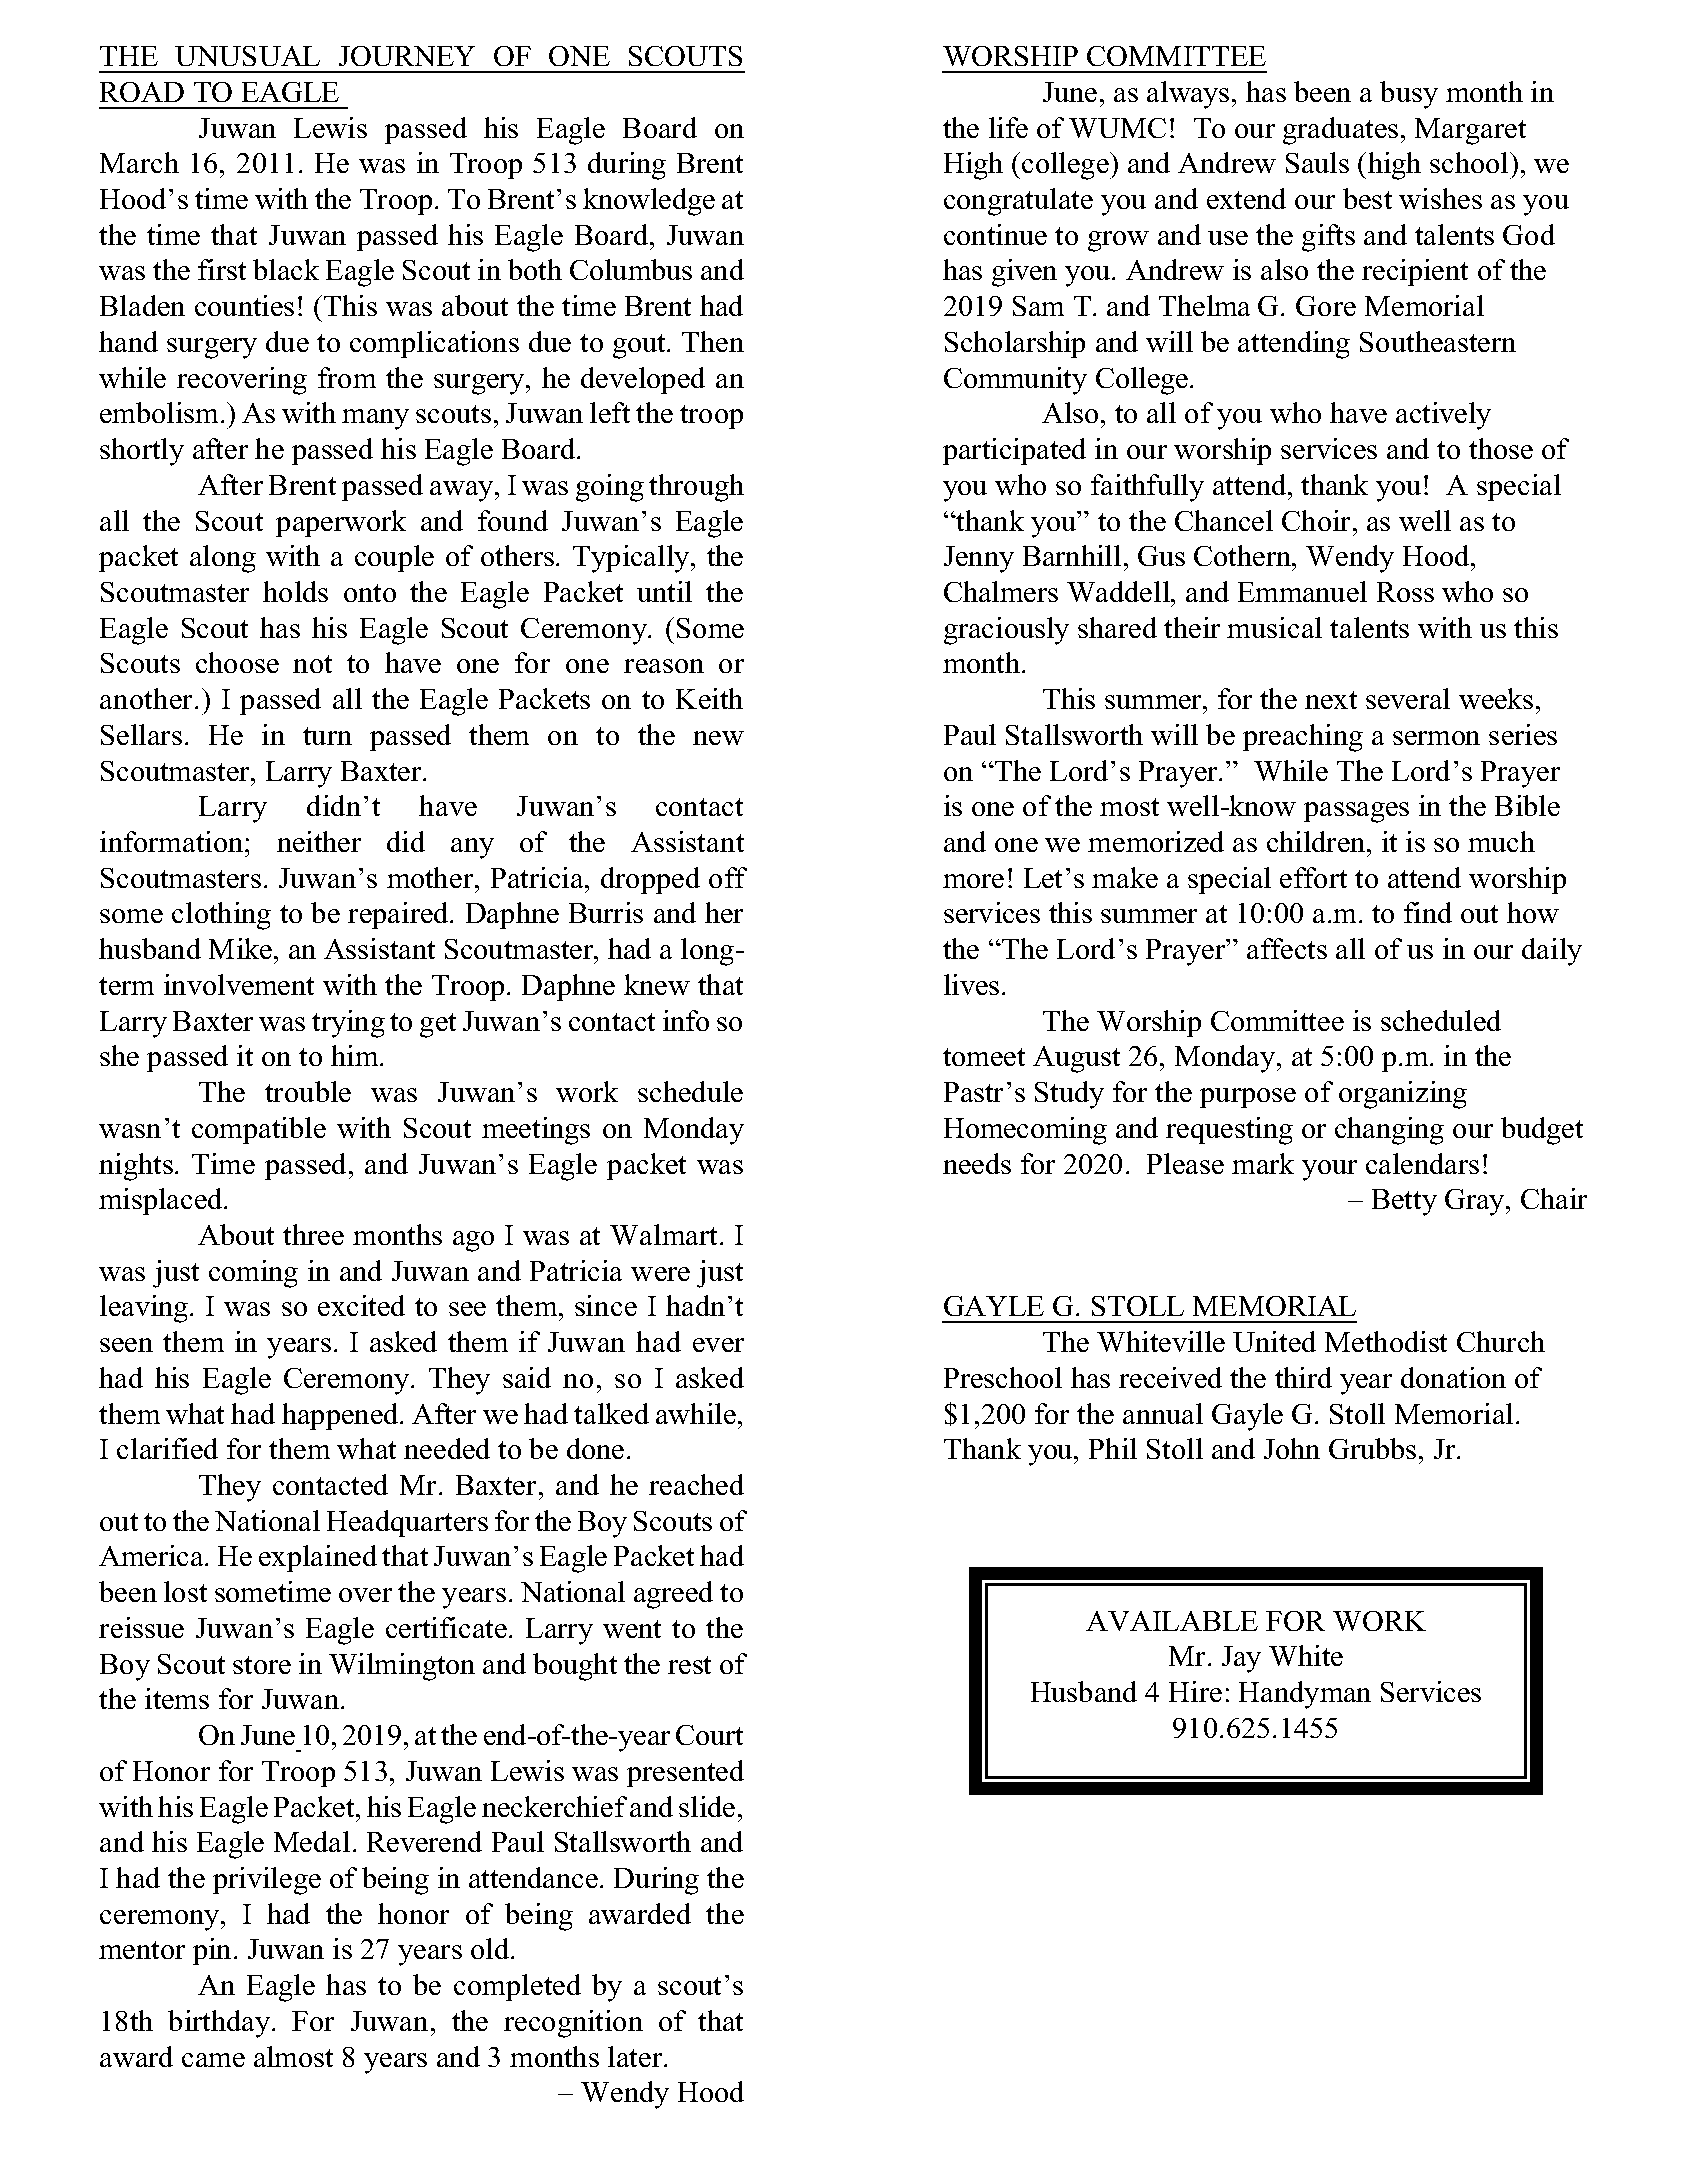 The image size is (1687, 2183). I want to click on UNUSUAL, so click(247, 56).
